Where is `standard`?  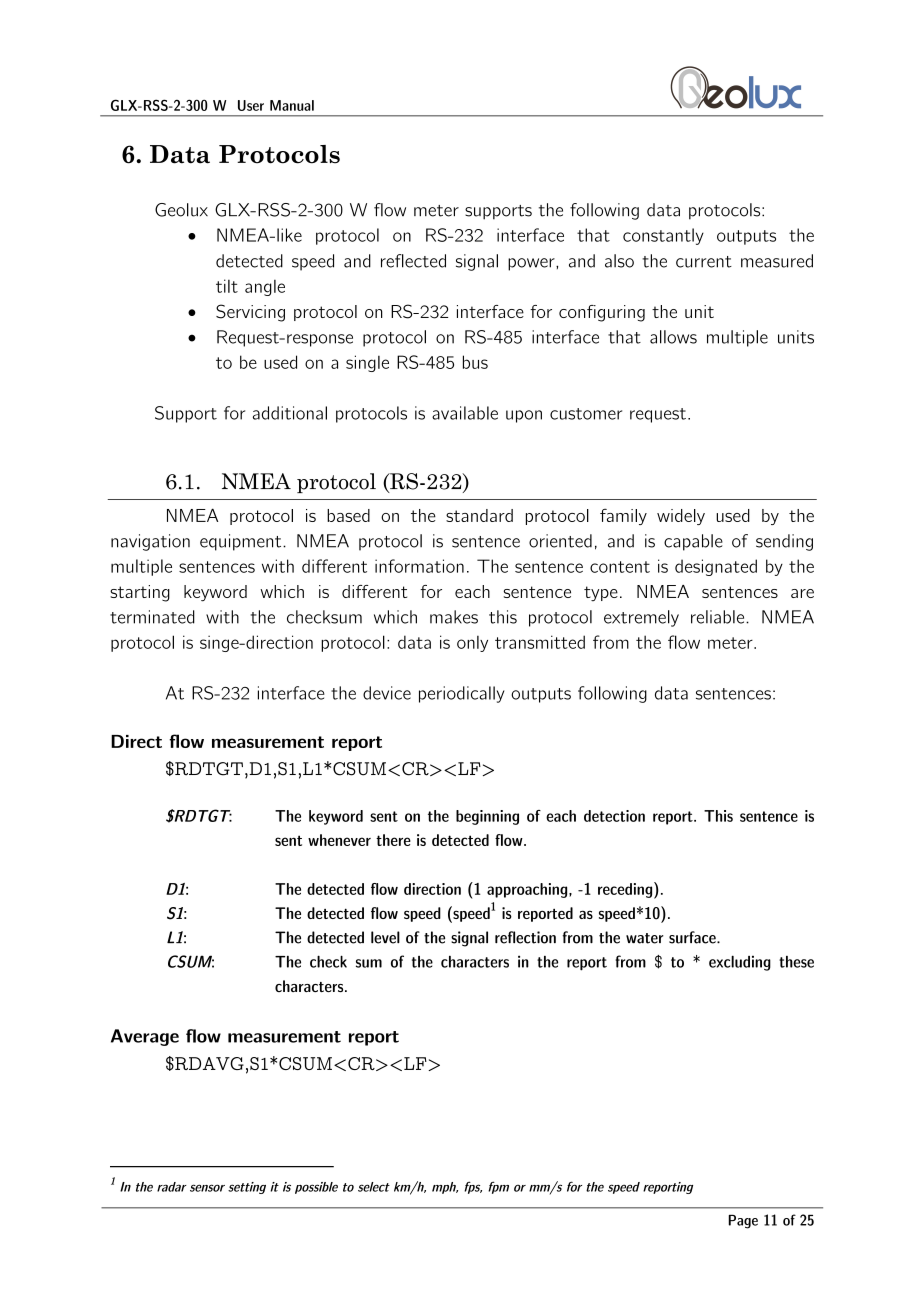
standard is located at coordinates (479, 515).
